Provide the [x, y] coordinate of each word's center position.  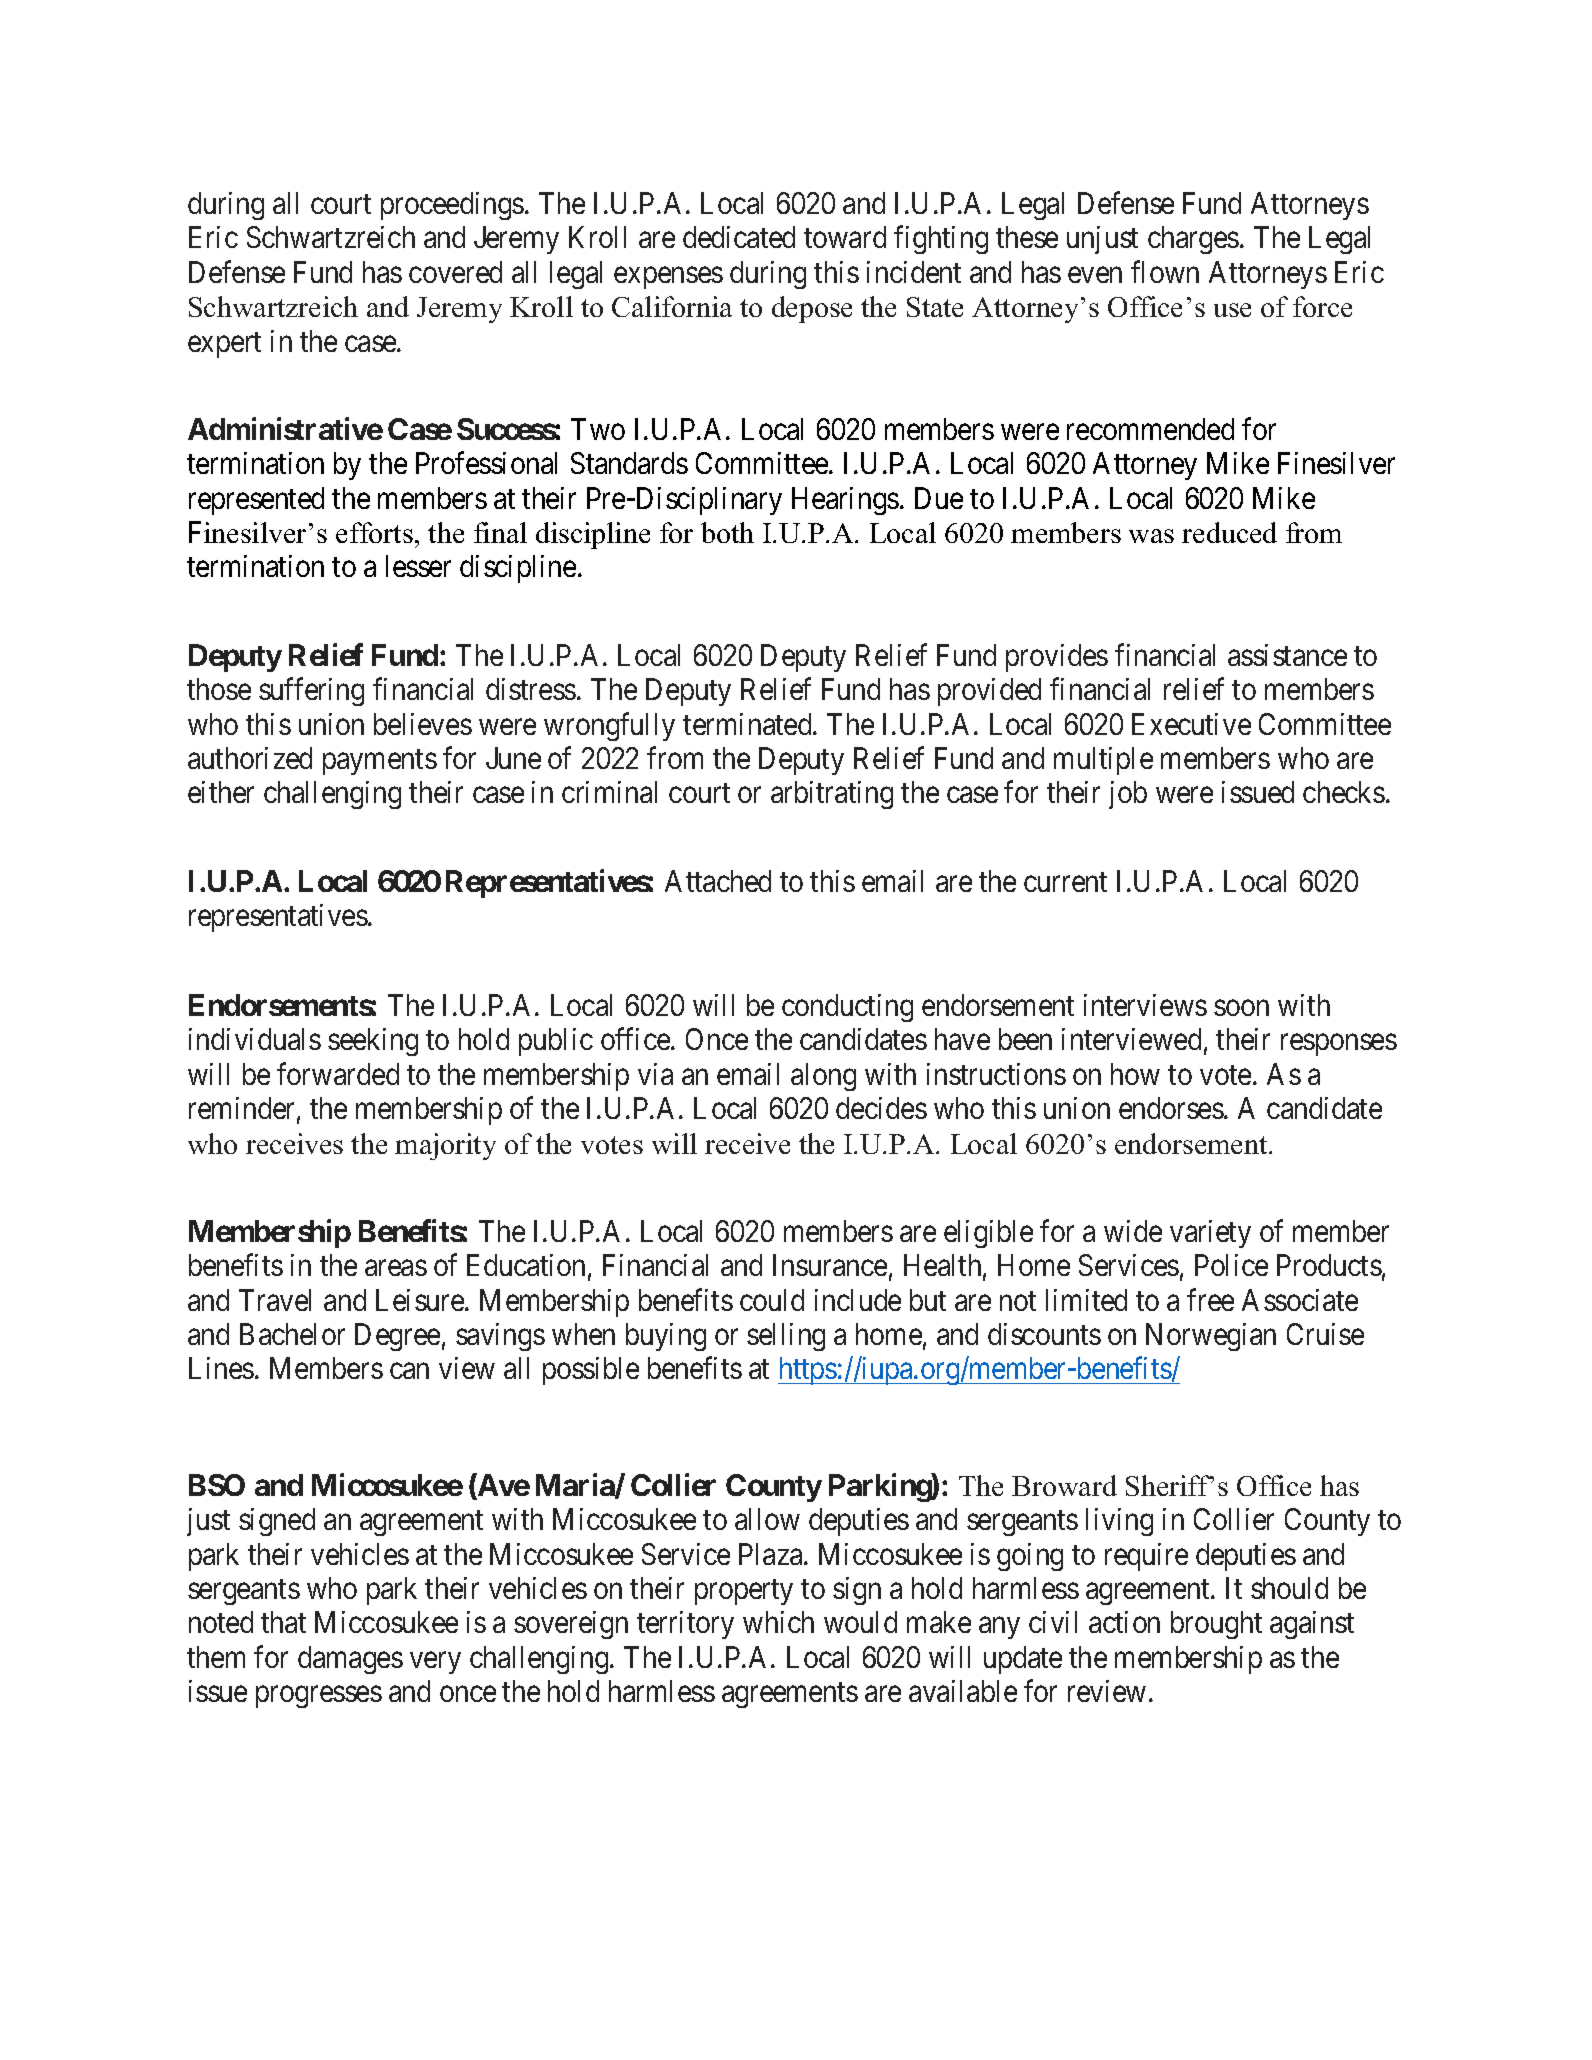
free [1210, 1299]
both [727, 532]
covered [455, 272]
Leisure [421, 1300]
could [772, 1300]
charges [1193, 240]
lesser [418, 566]
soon [1241, 1008]
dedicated [739, 237]
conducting [847, 1008]
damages [350, 1660]
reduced [1229, 532]
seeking [373, 1042]
